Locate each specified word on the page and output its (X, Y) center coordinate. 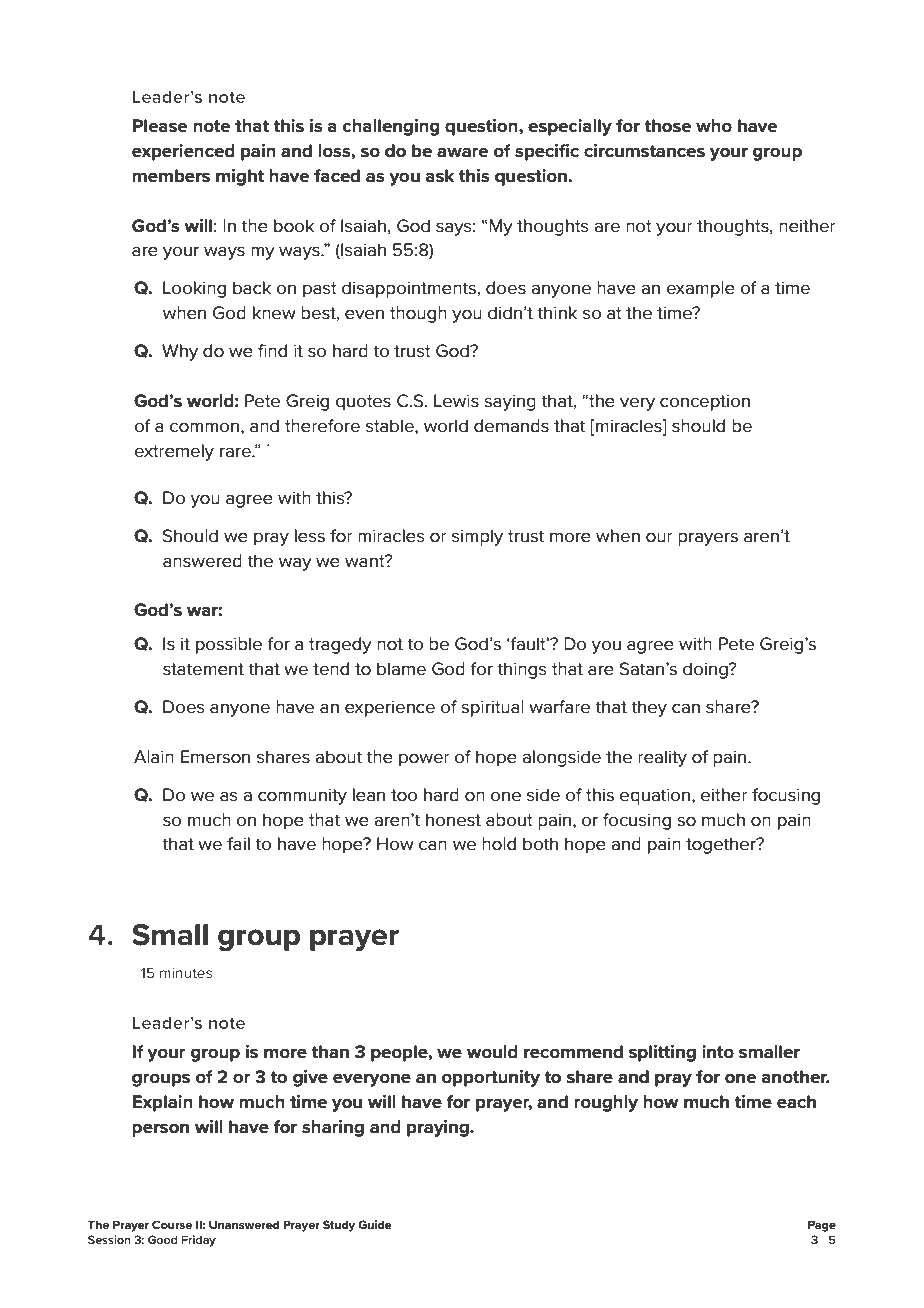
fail (238, 843)
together (722, 845)
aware (463, 152)
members (171, 176)
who (714, 126)
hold (499, 843)
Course (172, 1224)
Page (822, 1226)
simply (477, 537)
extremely (174, 452)
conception (705, 402)
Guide (375, 1224)
